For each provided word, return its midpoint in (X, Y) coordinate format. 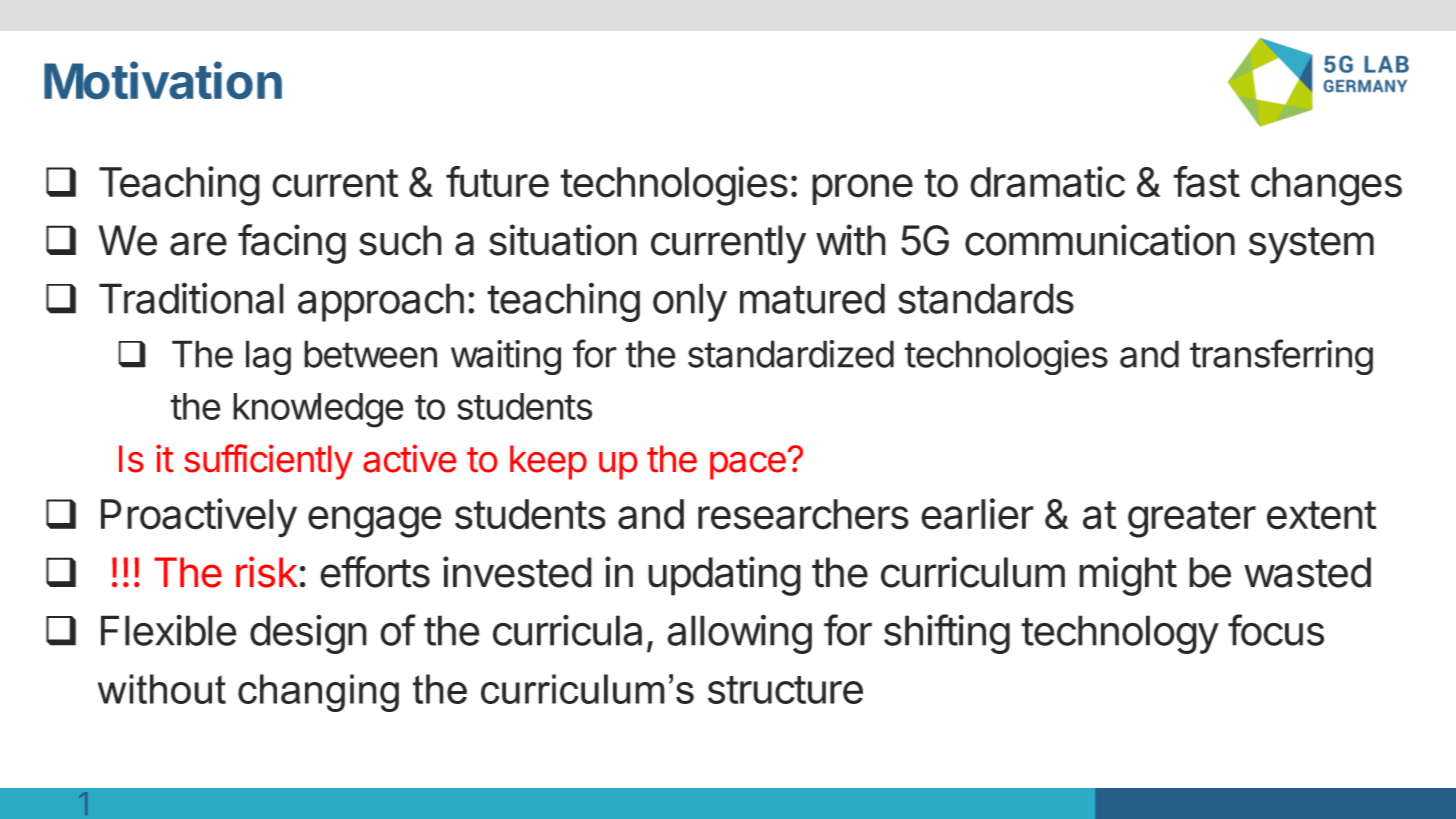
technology (1120, 634)
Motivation (163, 80)
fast (1206, 182)
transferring (1281, 357)
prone (862, 189)
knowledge (318, 410)
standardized (791, 354)
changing (318, 693)
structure (785, 690)
